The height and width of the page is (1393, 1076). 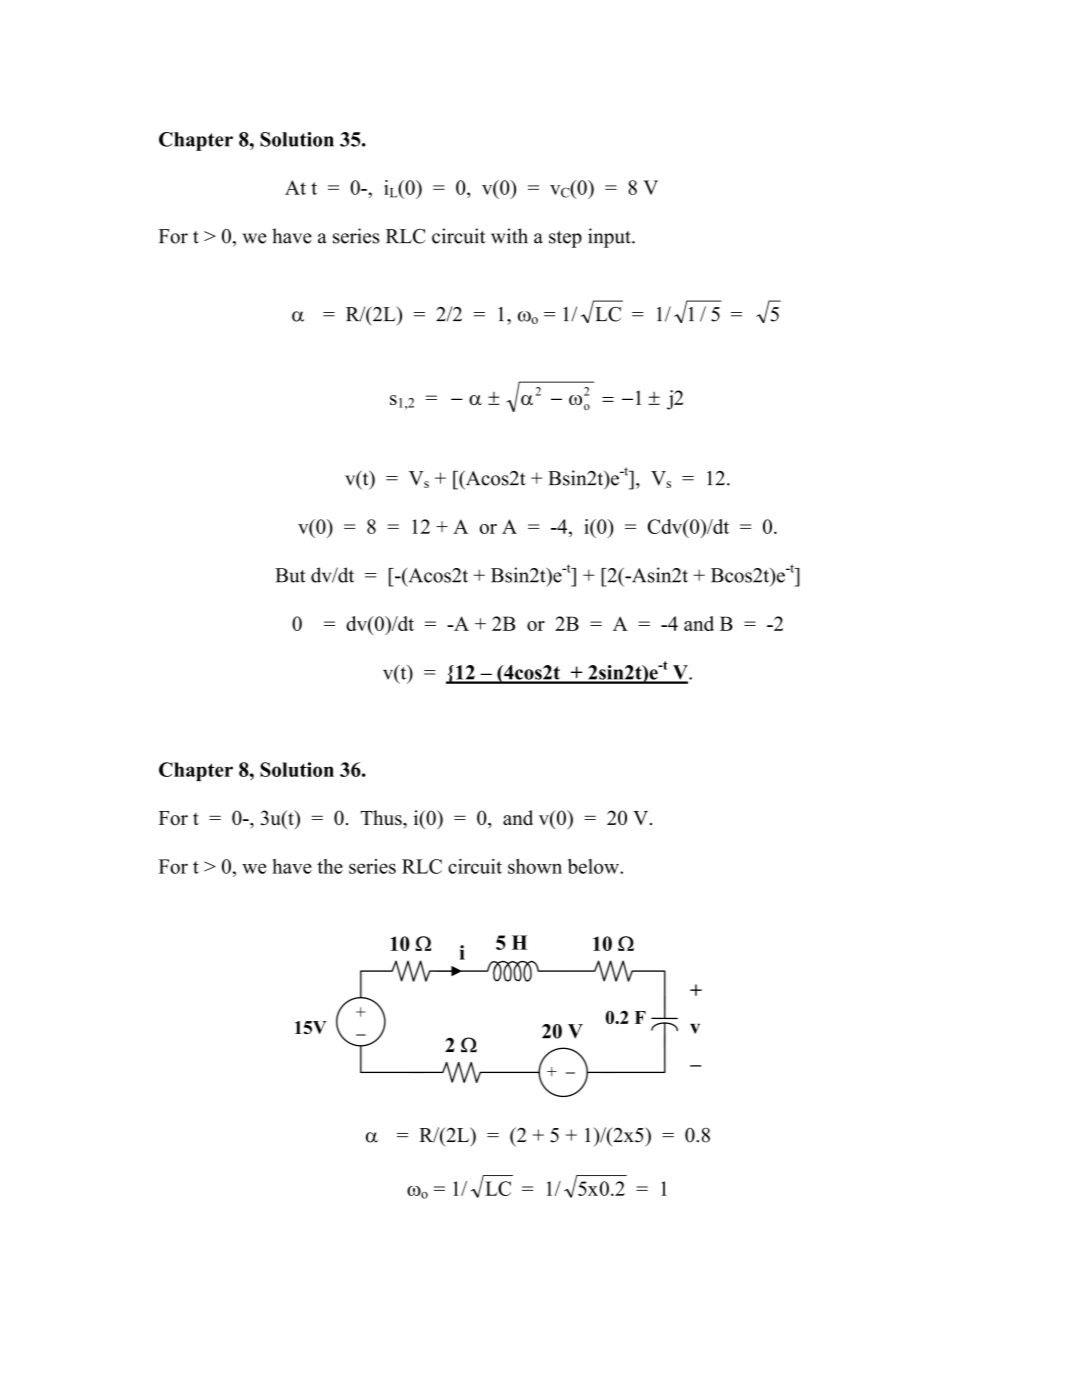 What do you see at coordinates (509, 236) in the page?
I see `with` at bounding box center [509, 236].
